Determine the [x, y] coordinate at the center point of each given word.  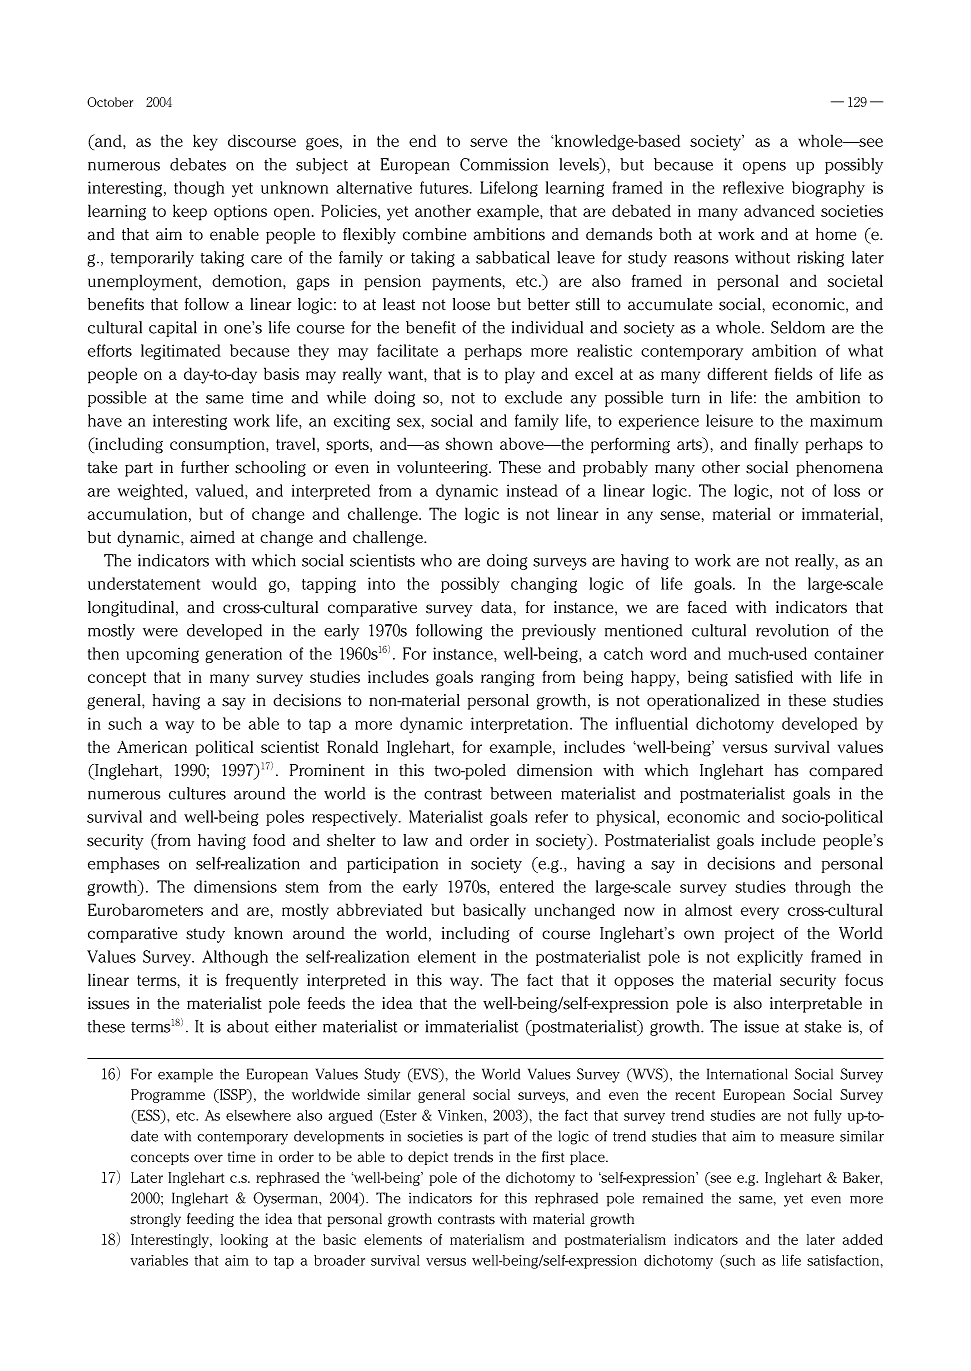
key [205, 142]
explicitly [770, 958]
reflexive [753, 187]
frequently [262, 981]
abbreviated [379, 909]
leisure [729, 420]
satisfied [764, 676]
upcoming [162, 655]
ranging [508, 679]
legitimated [181, 352]
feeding [210, 1220]
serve [488, 142]
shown [469, 443]
